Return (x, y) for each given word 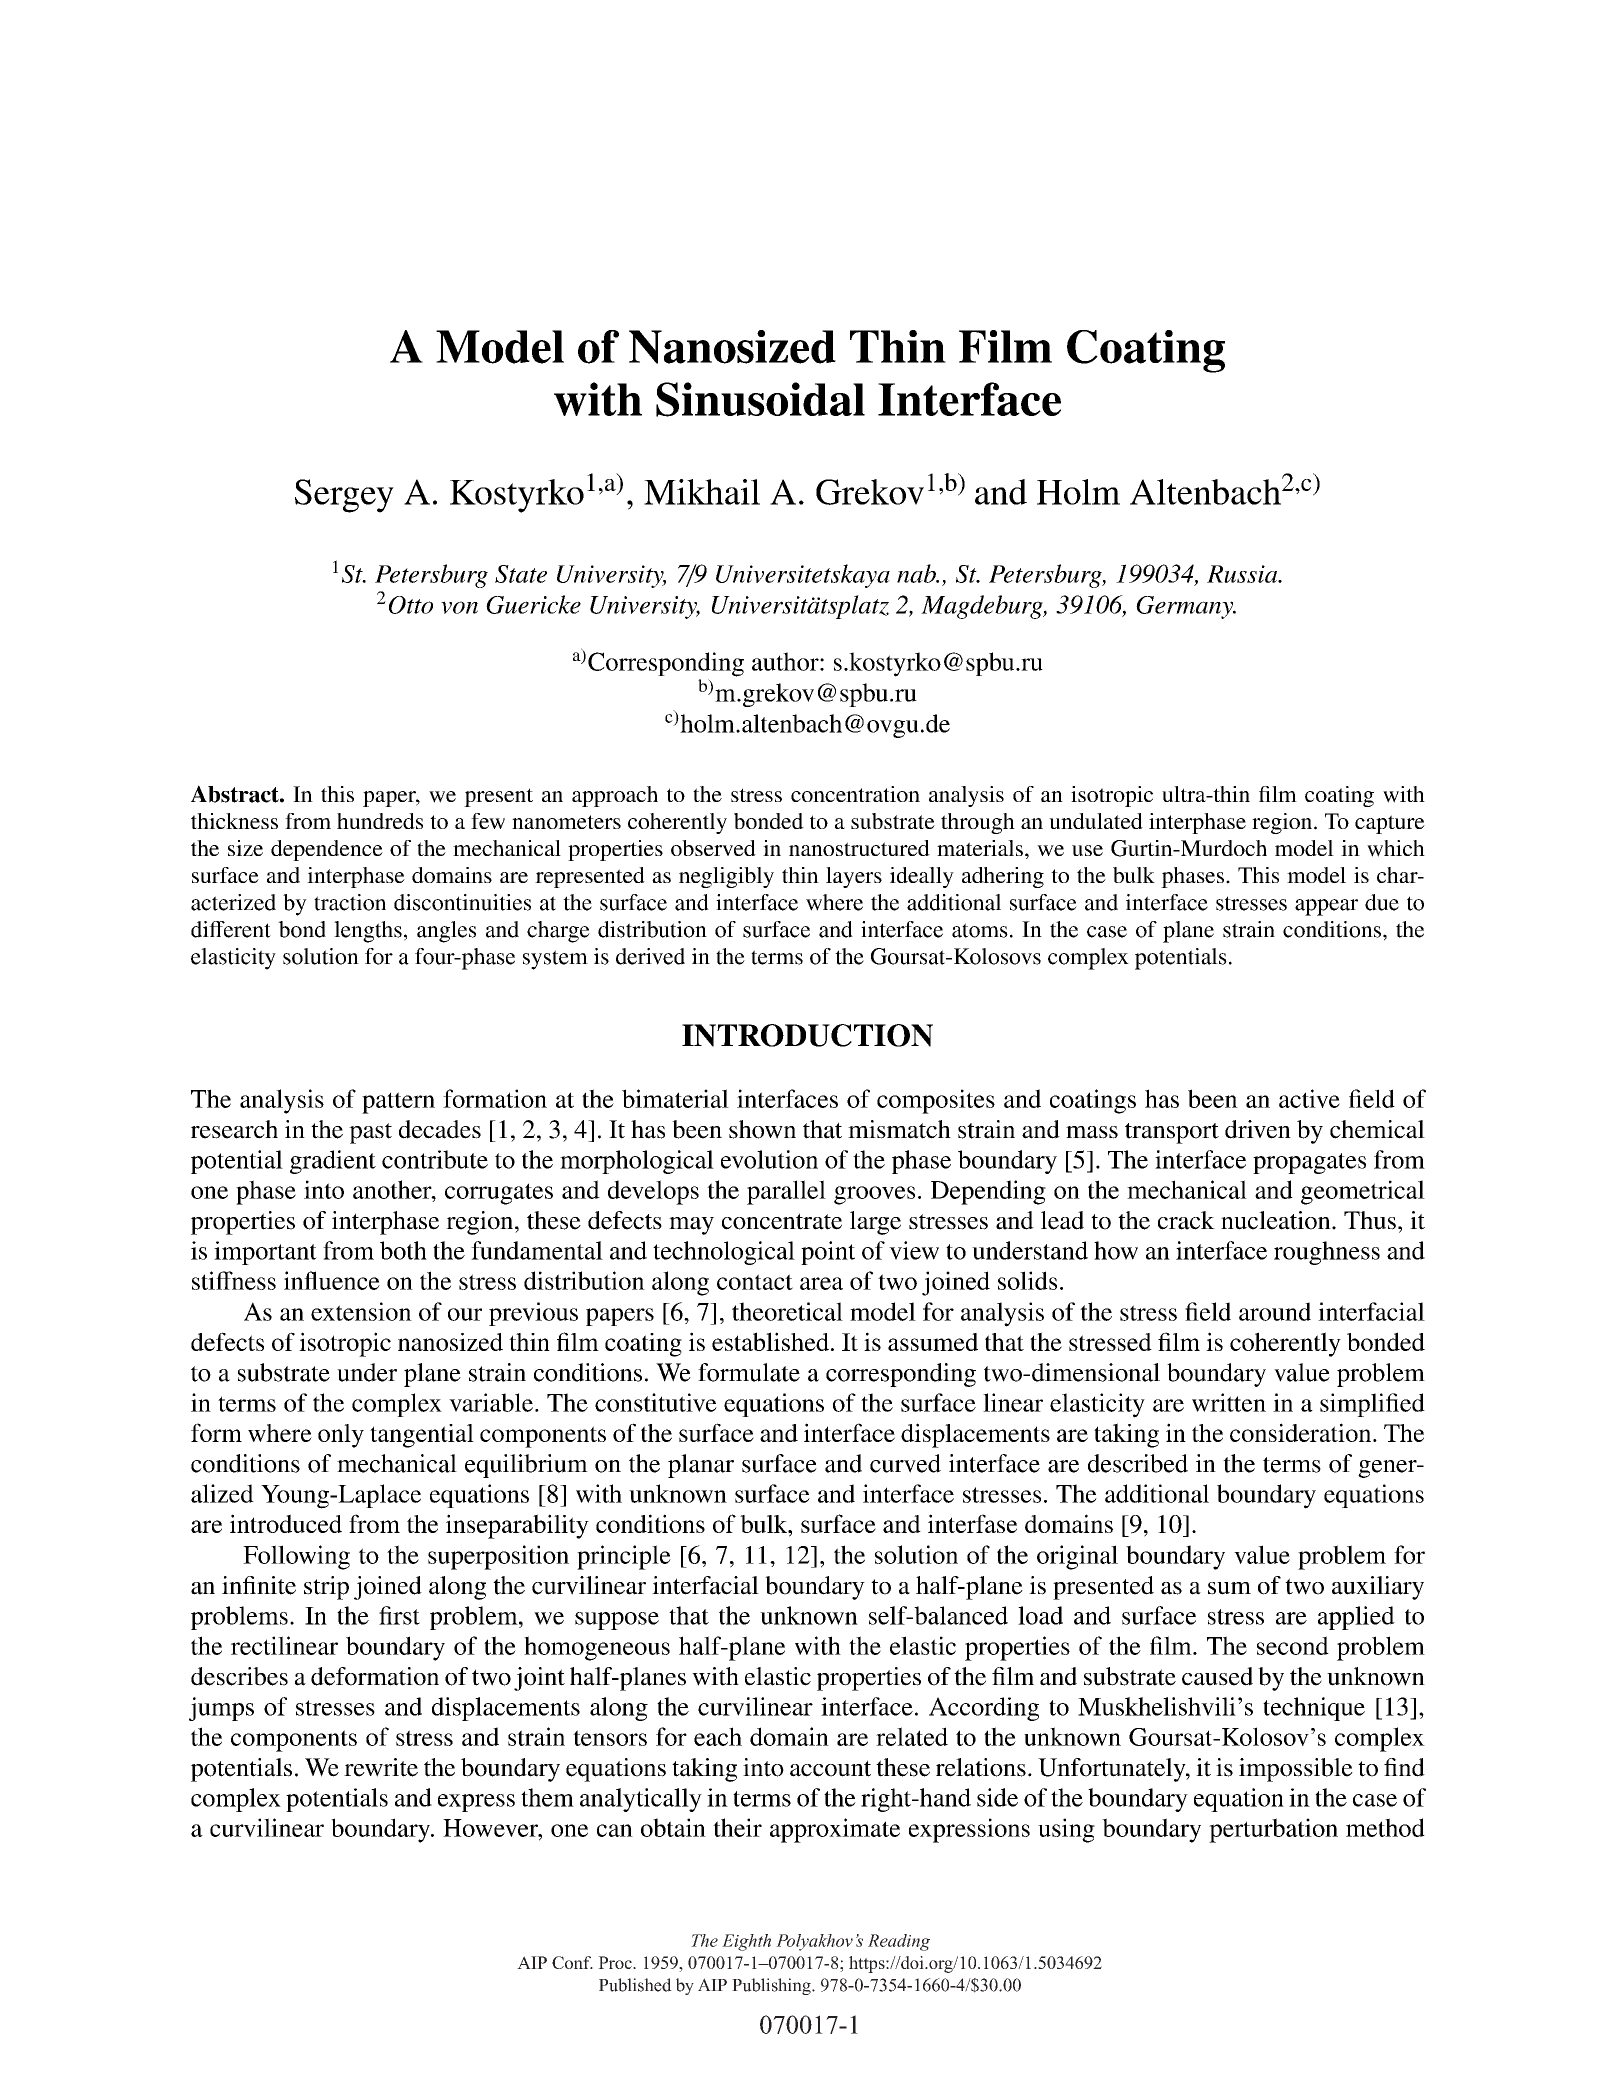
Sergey (344, 496)
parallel (786, 1192)
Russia (1243, 574)
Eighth (746, 1942)
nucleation (1277, 1220)
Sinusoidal (760, 399)
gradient (333, 1162)
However (491, 1828)
